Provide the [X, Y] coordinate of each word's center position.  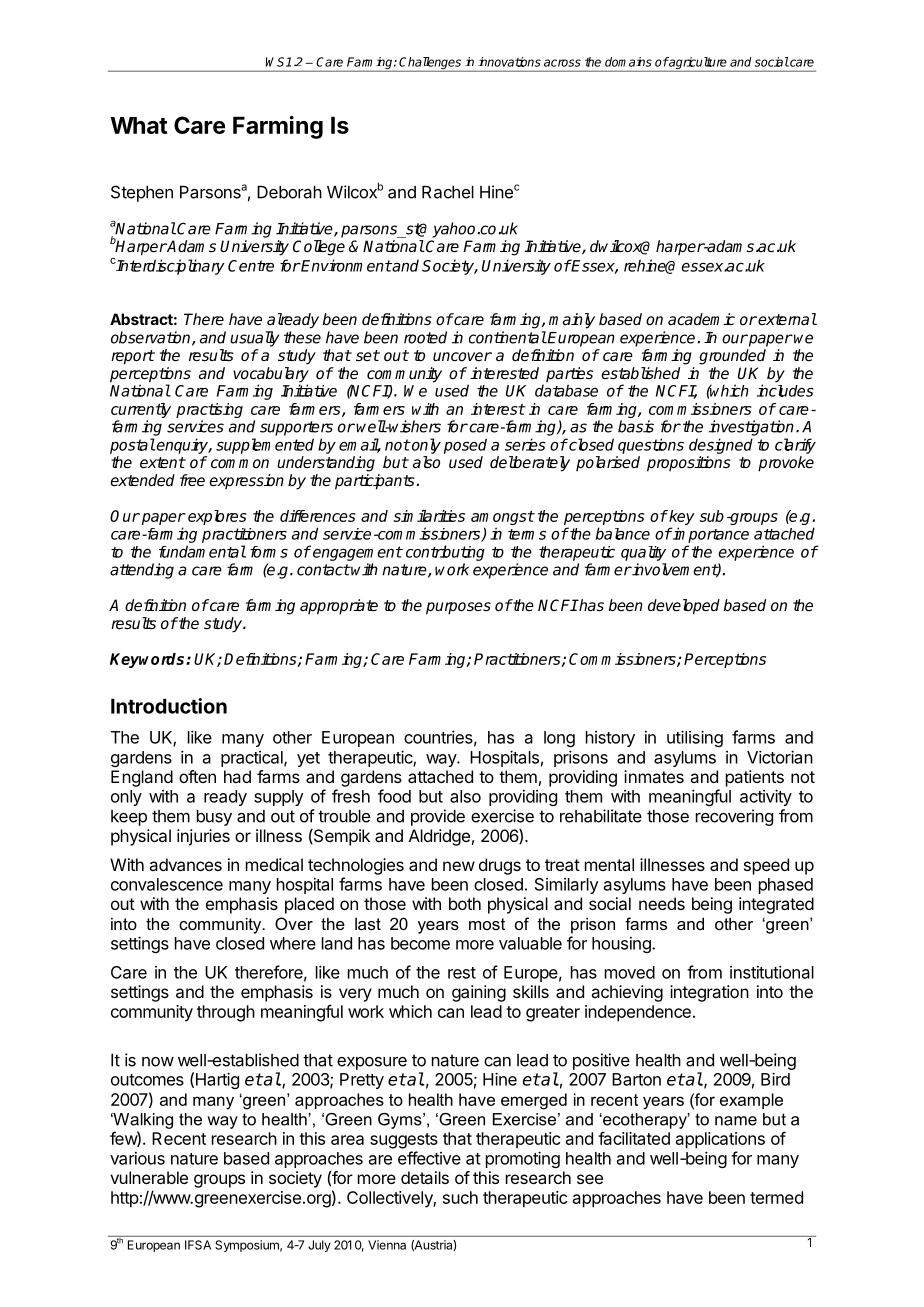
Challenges [431, 64]
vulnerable [149, 1177]
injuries [203, 837]
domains [628, 62]
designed [721, 446]
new [459, 866]
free [192, 480]
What [139, 125]
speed [766, 866]
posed [465, 446]
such [460, 1197]
